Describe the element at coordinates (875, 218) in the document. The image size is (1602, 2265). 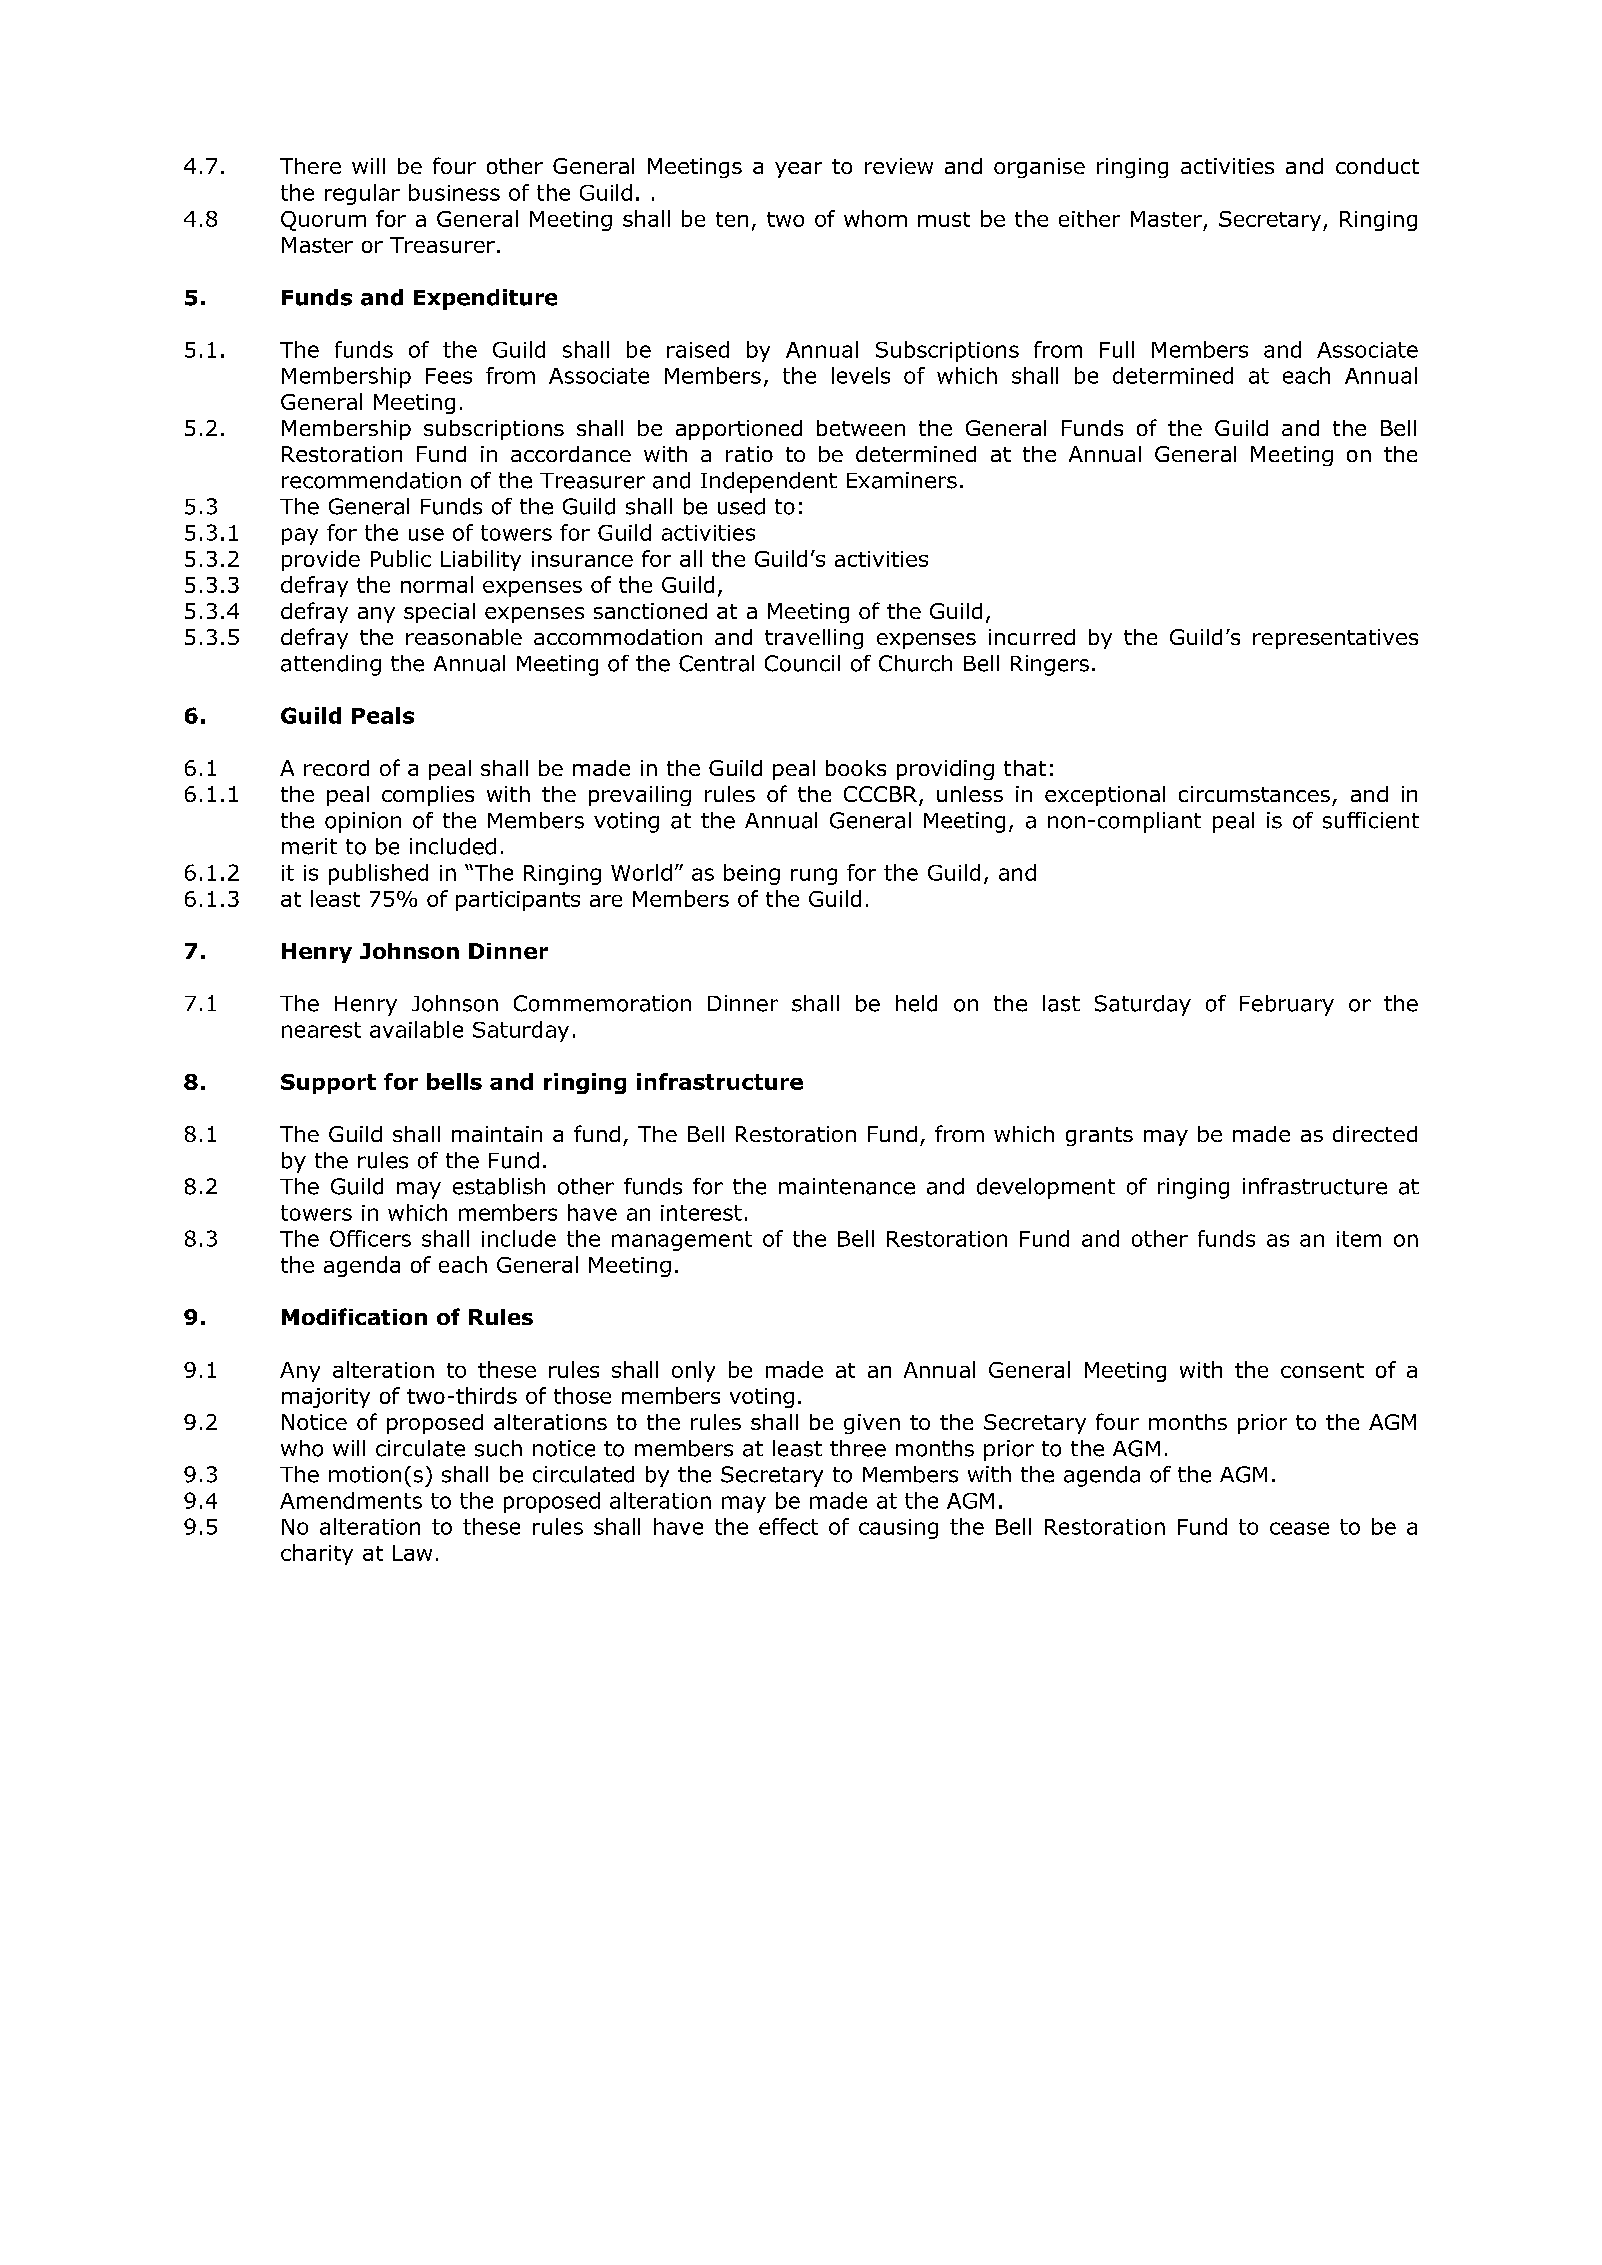
I see `whom` at that location.
